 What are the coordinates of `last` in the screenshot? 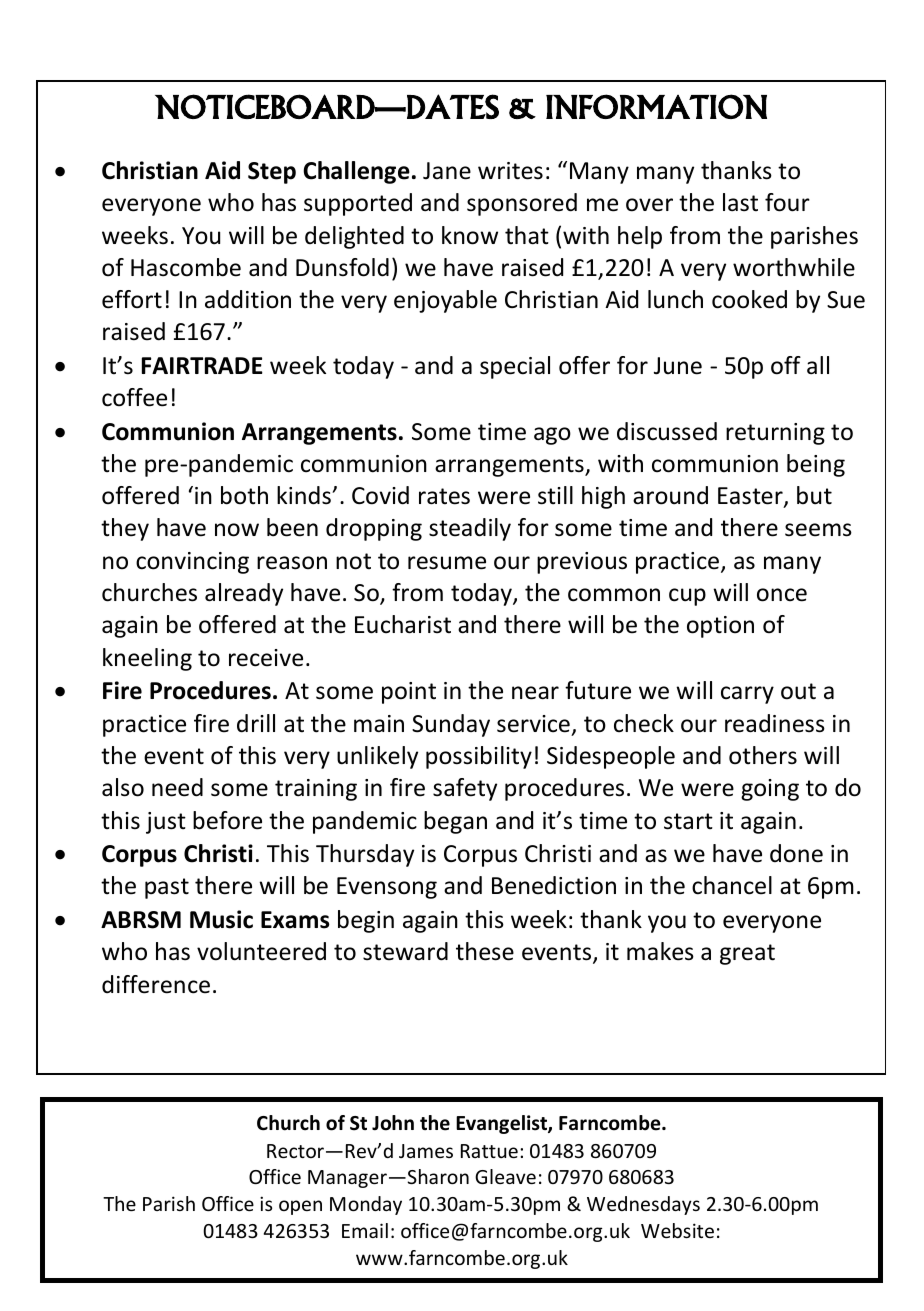 It's located at (740, 202).
